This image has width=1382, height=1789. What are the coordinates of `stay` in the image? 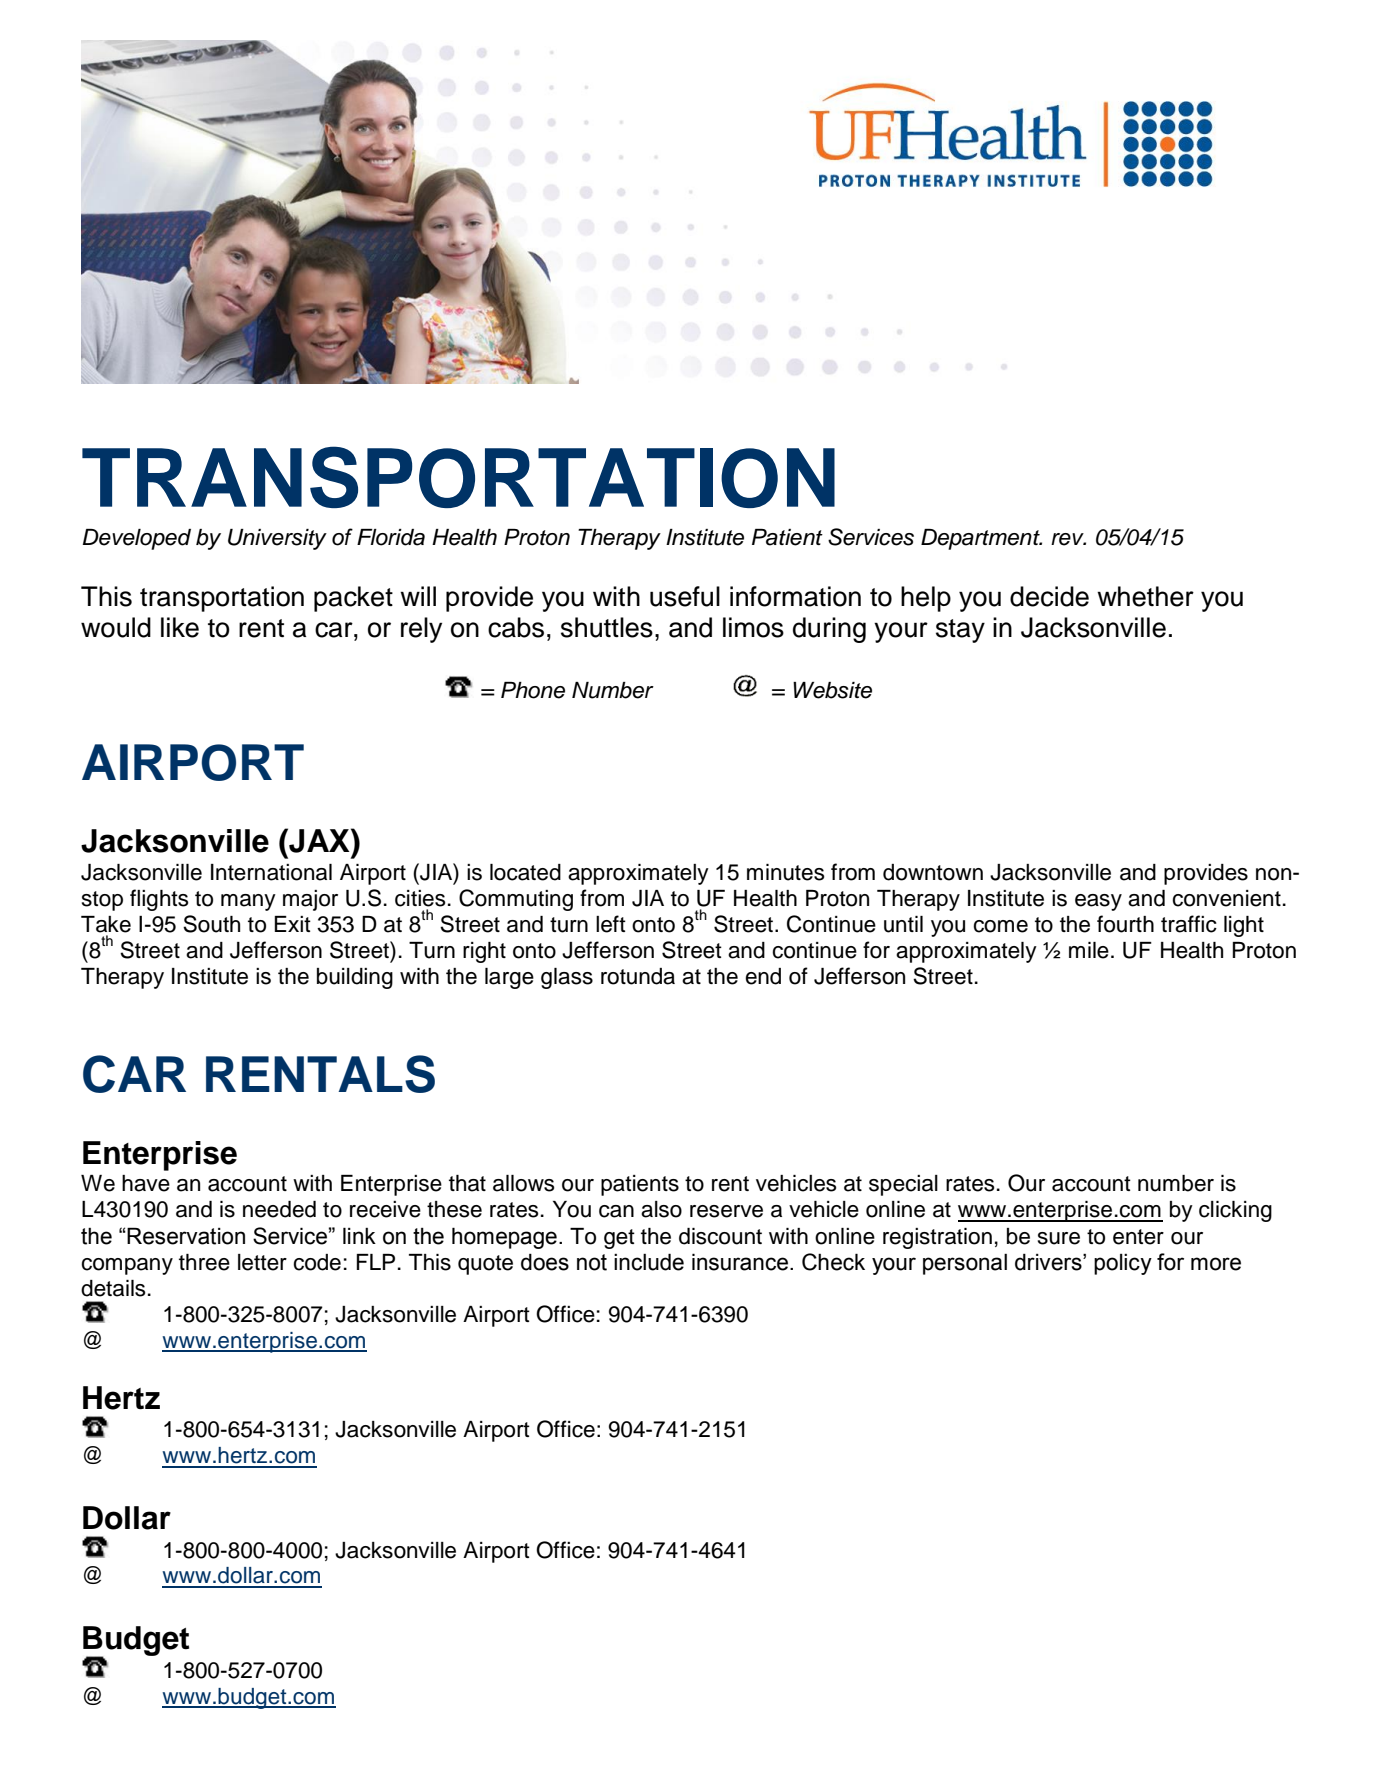 It's located at (960, 631).
